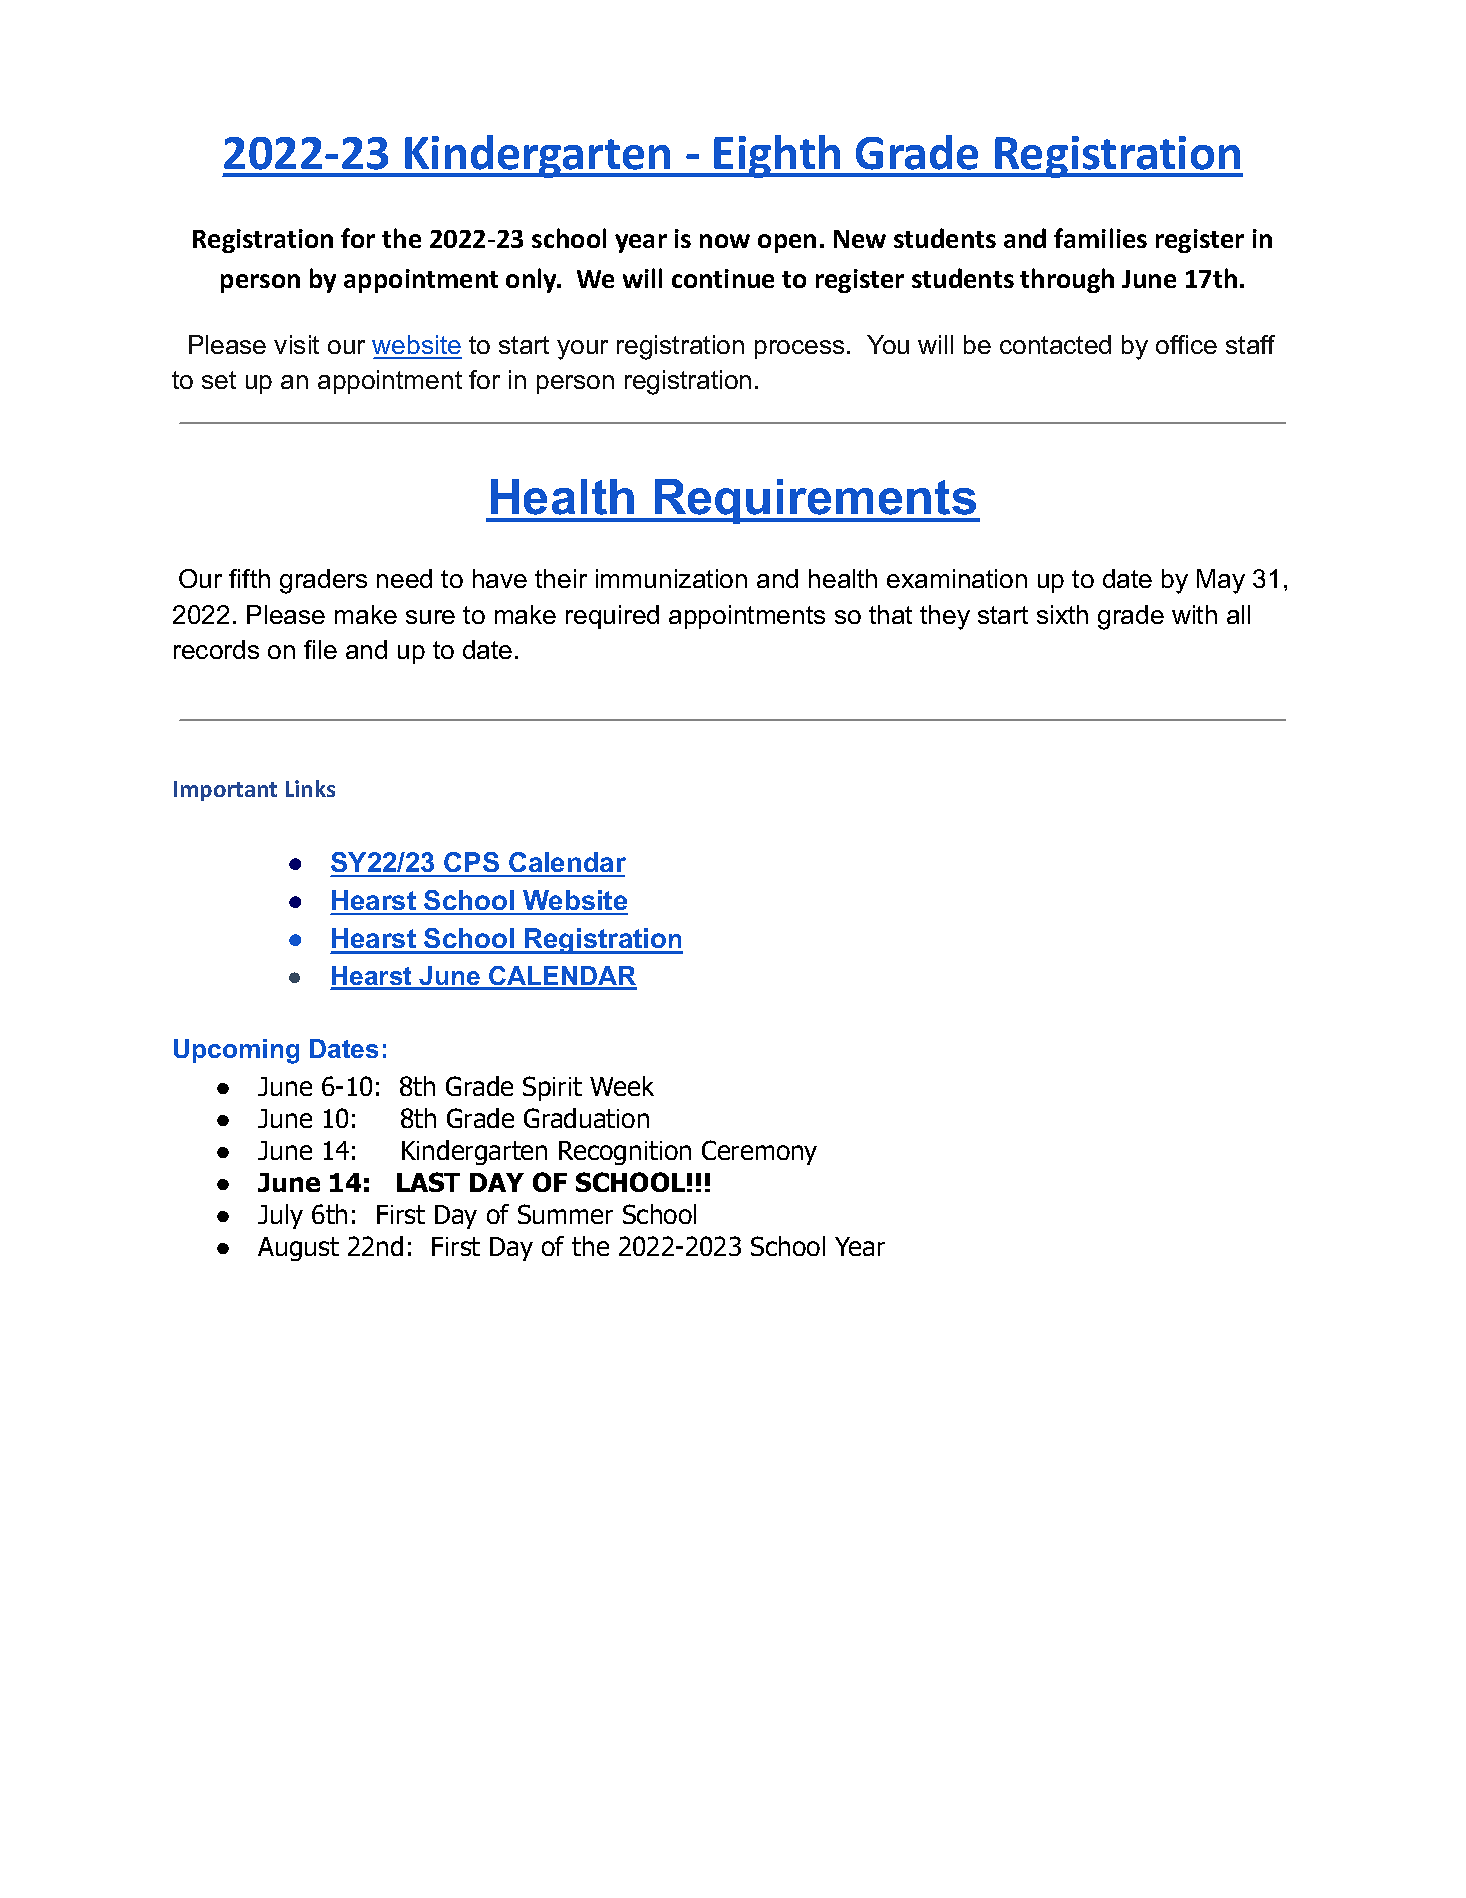  Describe the element at coordinates (778, 156) in the screenshot. I see `Eighth` at that location.
